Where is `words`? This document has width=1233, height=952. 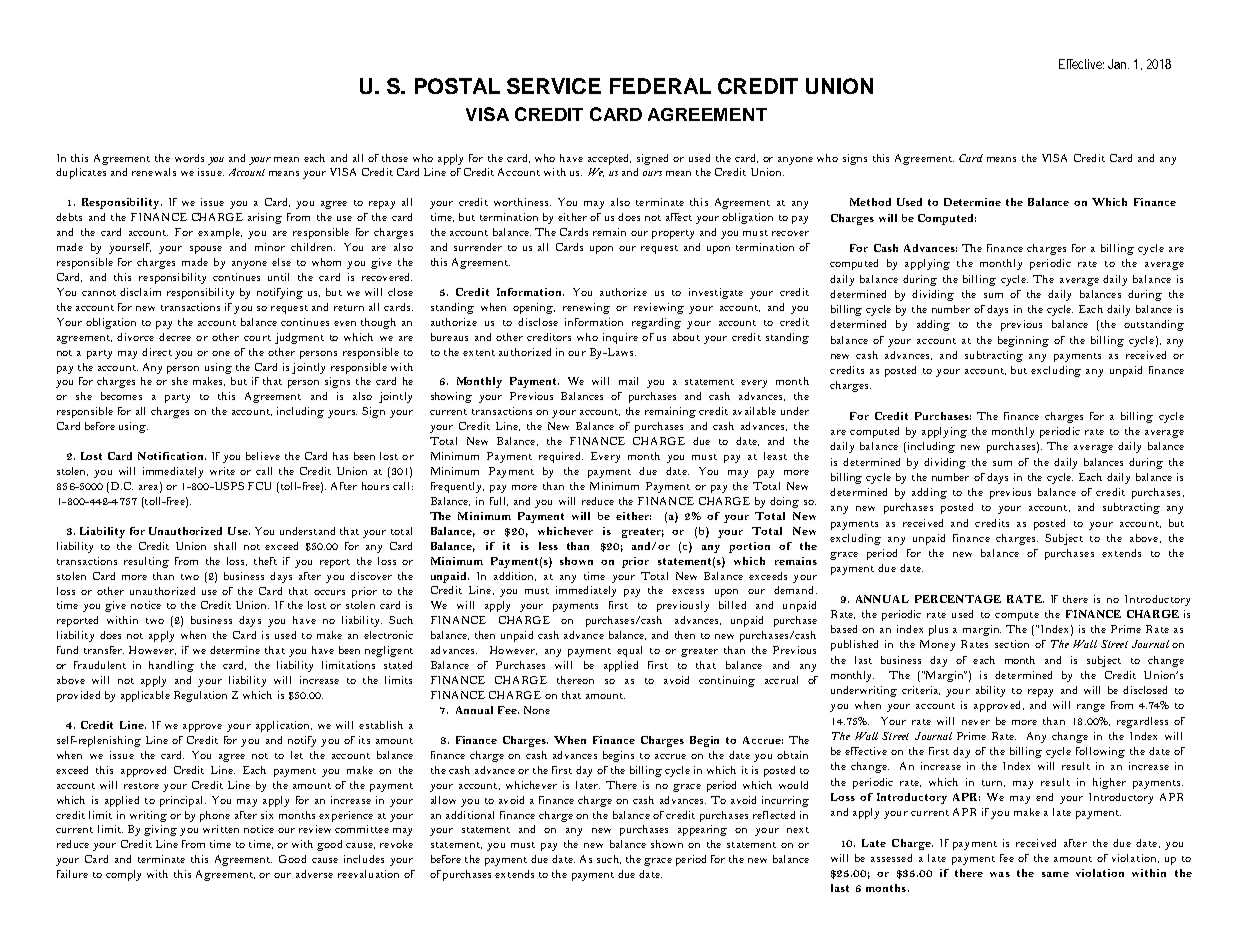 words is located at coordinates (189, 158).
